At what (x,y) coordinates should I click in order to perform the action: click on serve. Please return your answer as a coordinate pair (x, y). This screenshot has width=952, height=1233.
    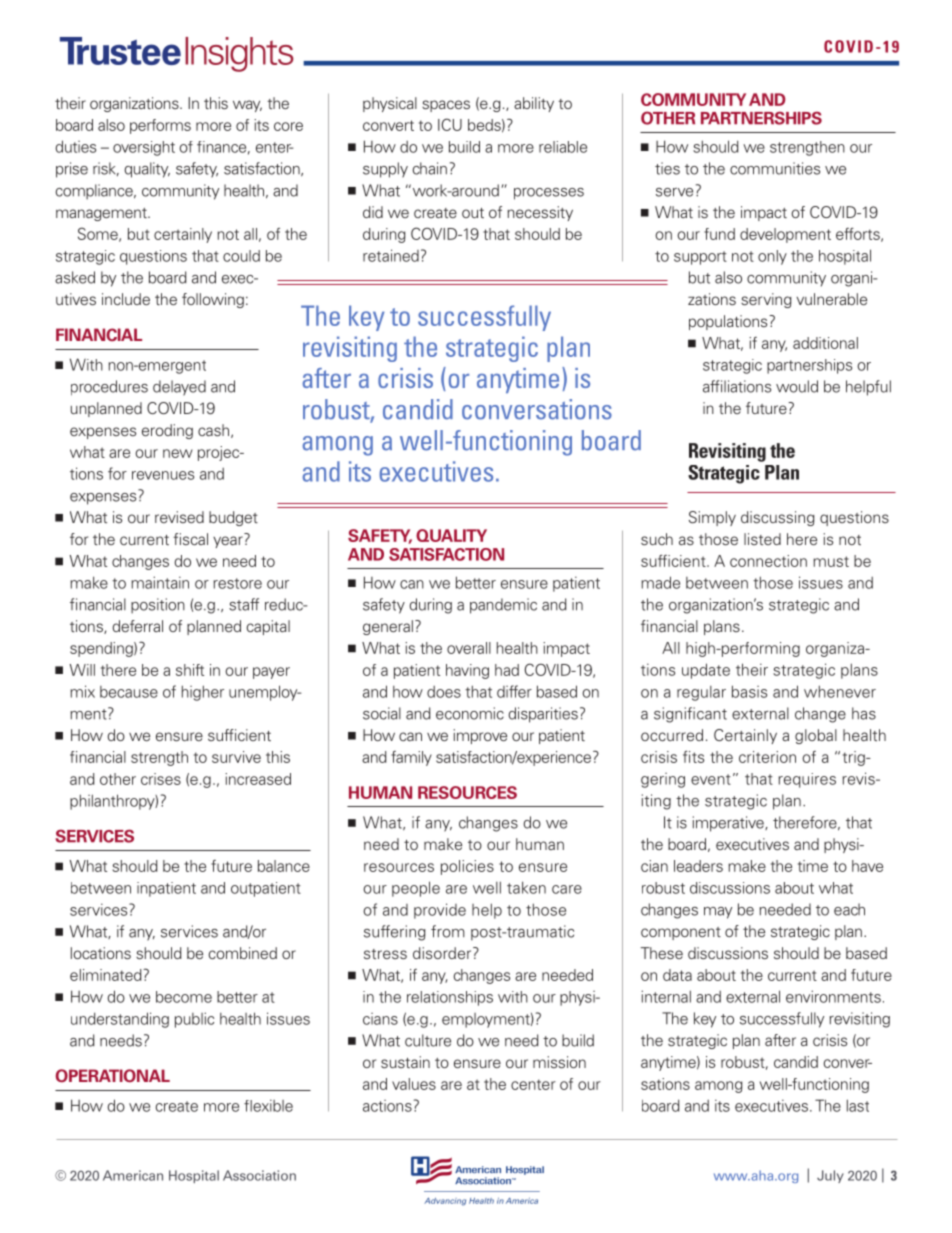
    Looking at the image, I should click on (674, 192).
